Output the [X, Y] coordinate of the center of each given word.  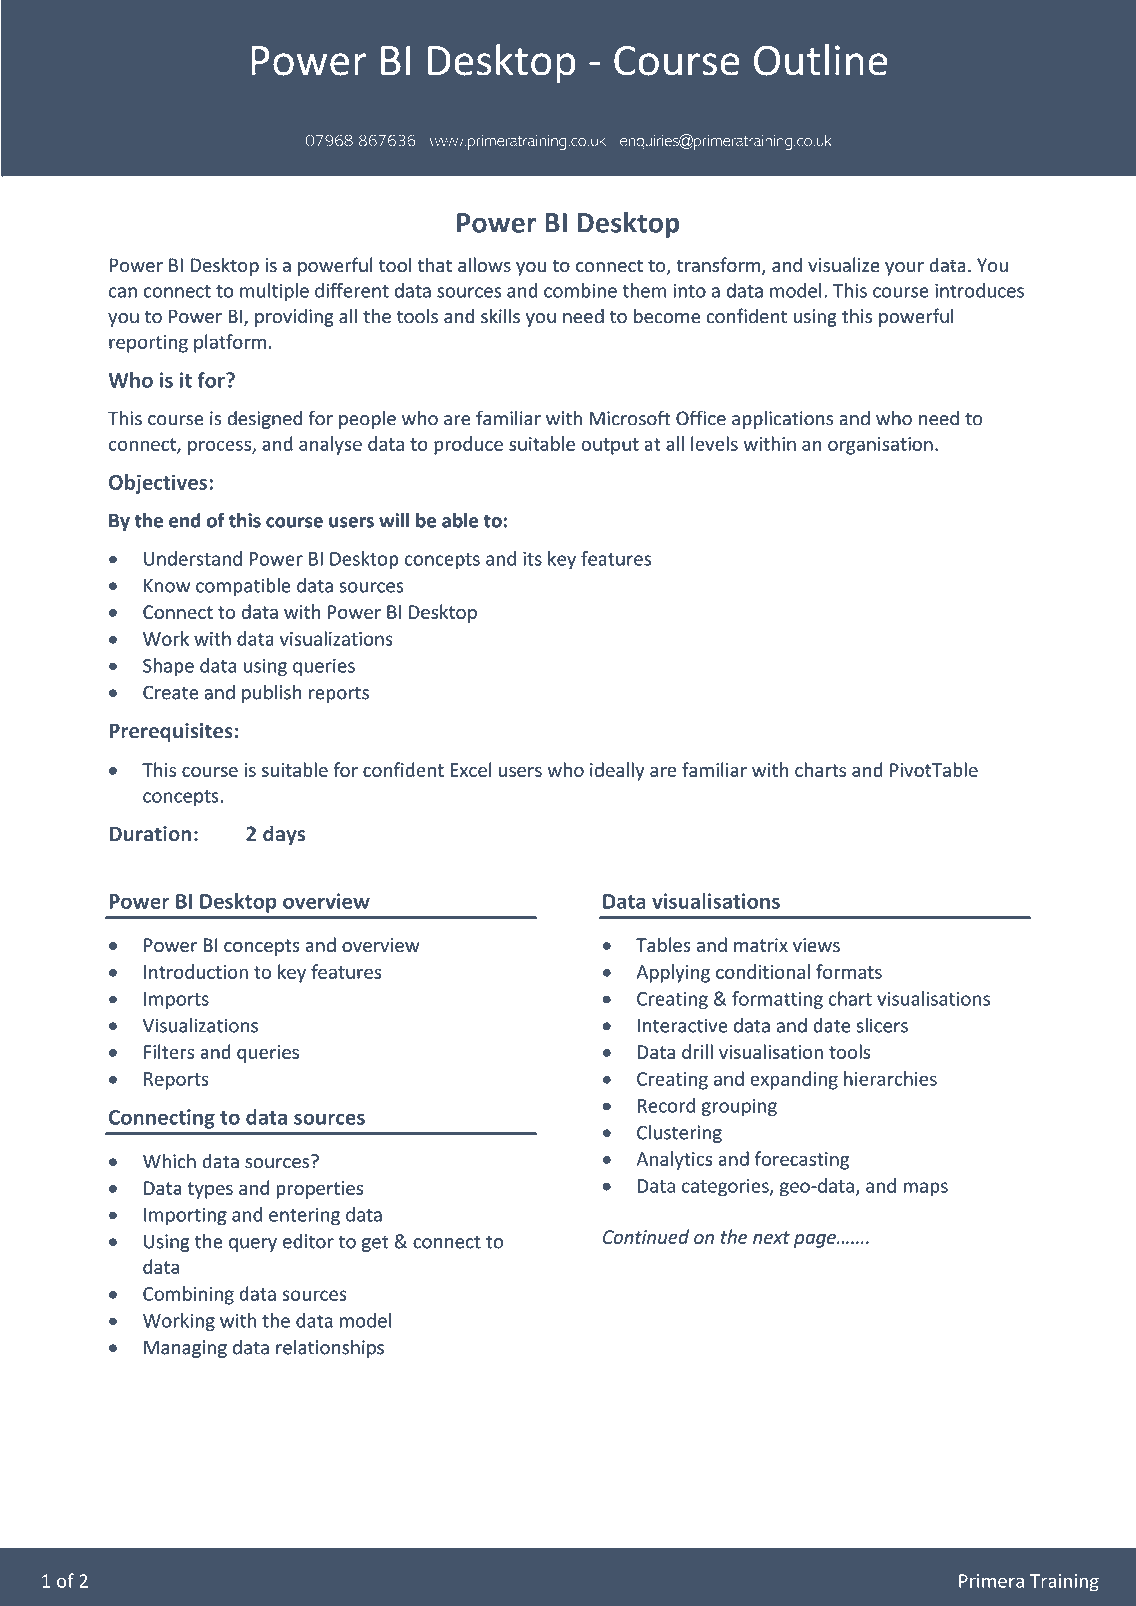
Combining [188, 1295]
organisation [880, 446]
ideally [617, 771]
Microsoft [630, 418]
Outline [820, 60]
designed [265, 420]
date [831, 1025]
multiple [274, 292]
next [771, 1237]
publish [271, 694]
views [816, 945]
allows [484, 265]
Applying [673, 973]
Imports [176, 1001]
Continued [646, 1236]
